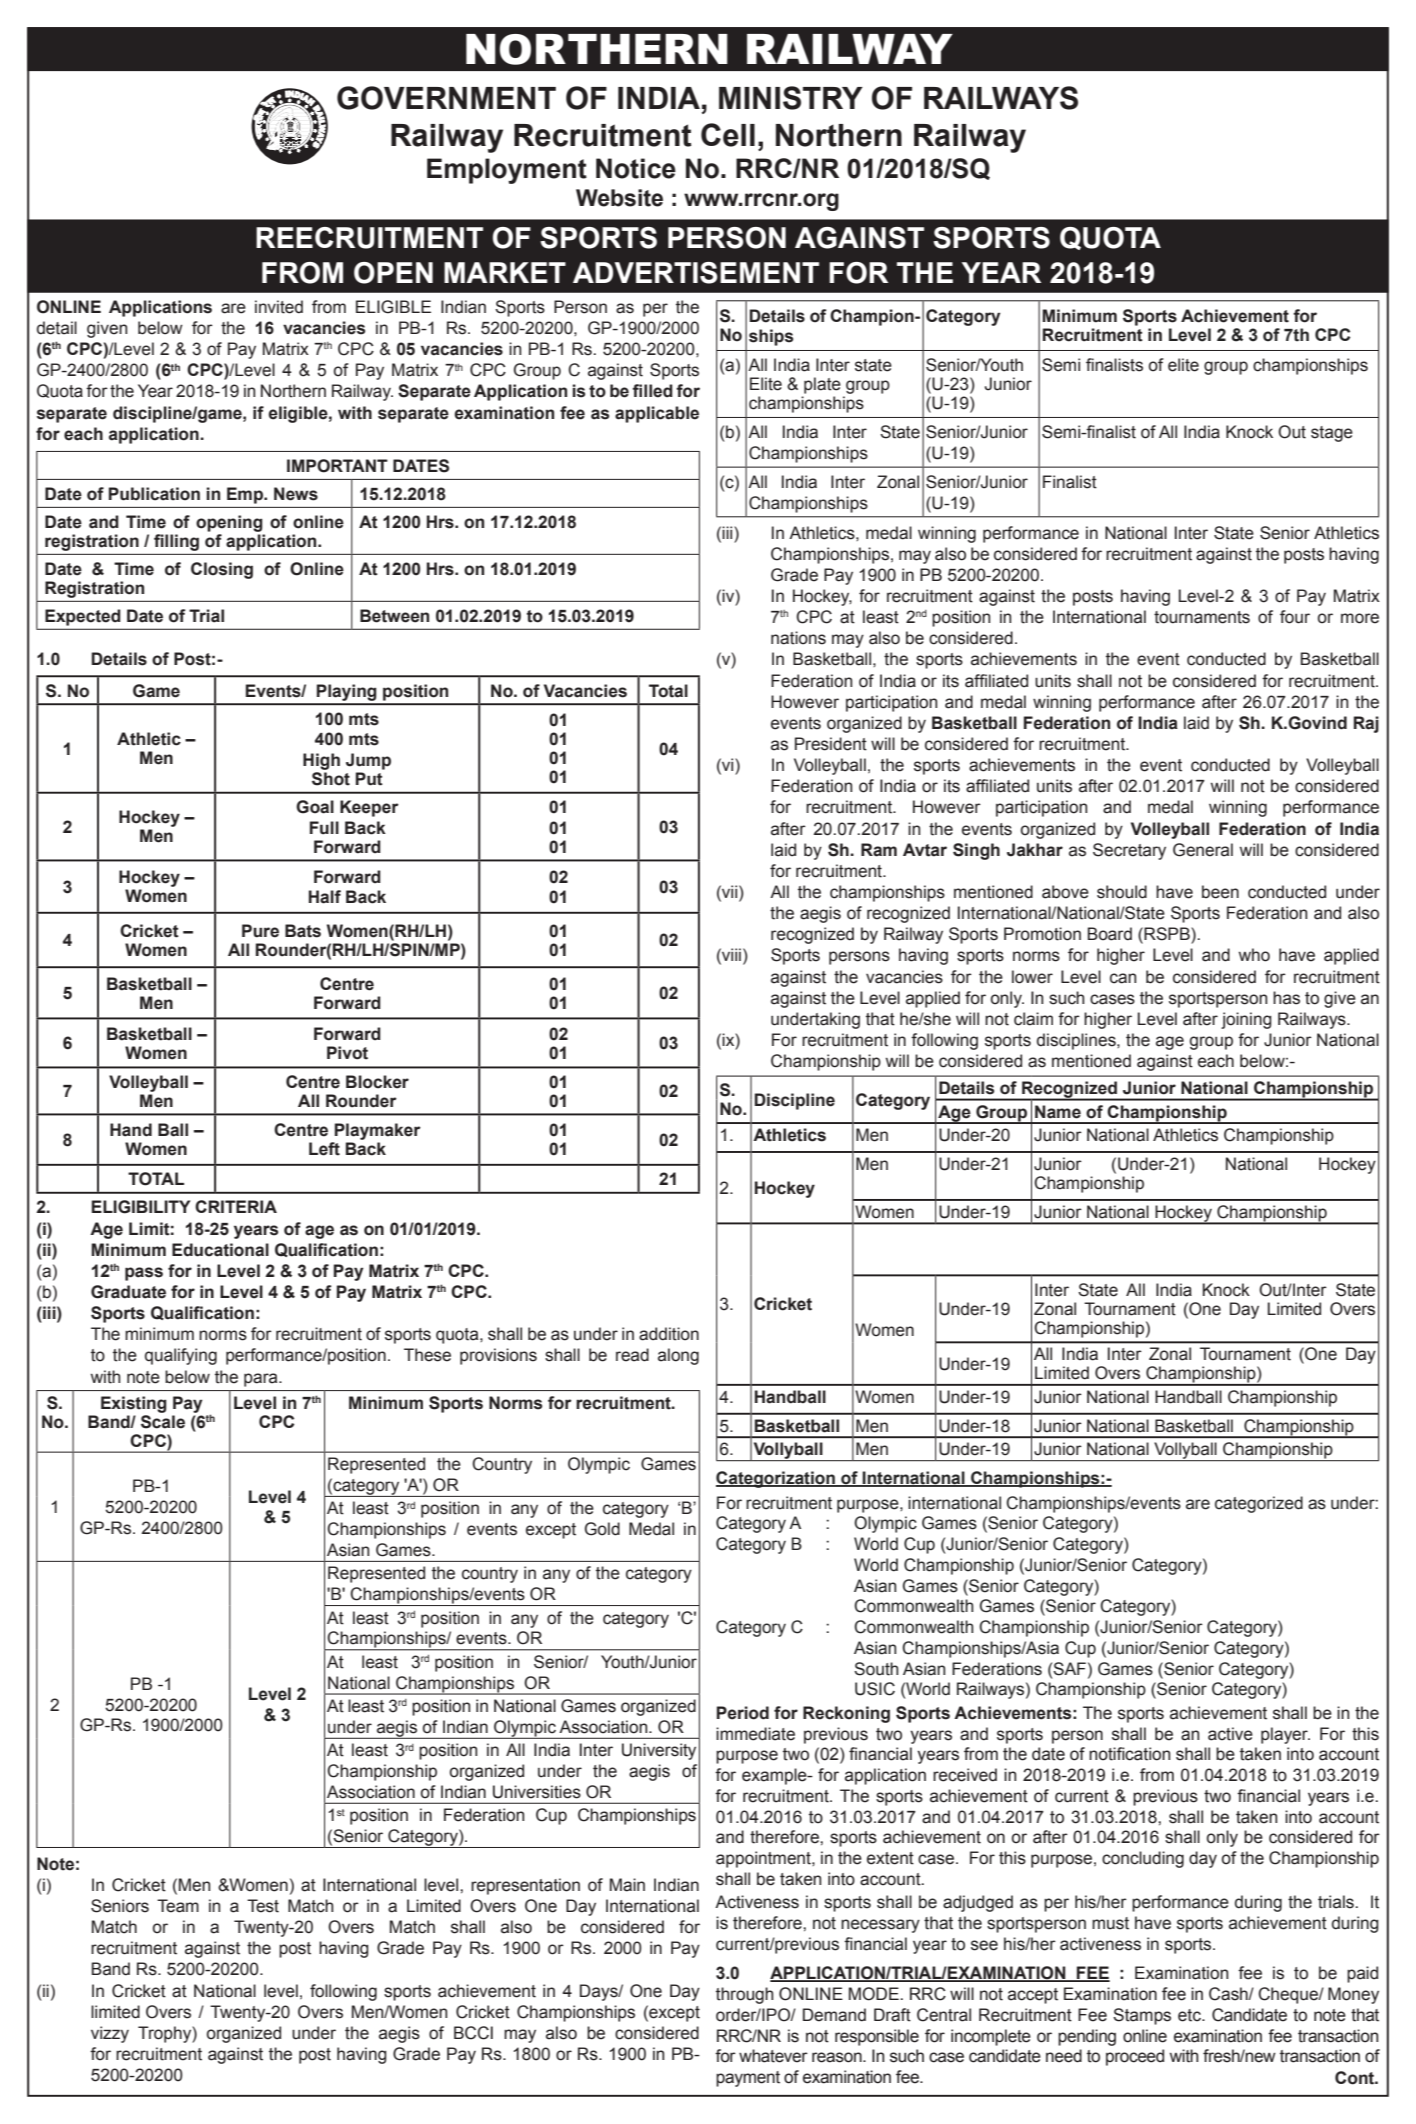 This screenshot has width=1416, height=2124. What do you see at coordinates (263, 1906) in the screenshot?
I see `Test` at bounding box center [263, 1906].
